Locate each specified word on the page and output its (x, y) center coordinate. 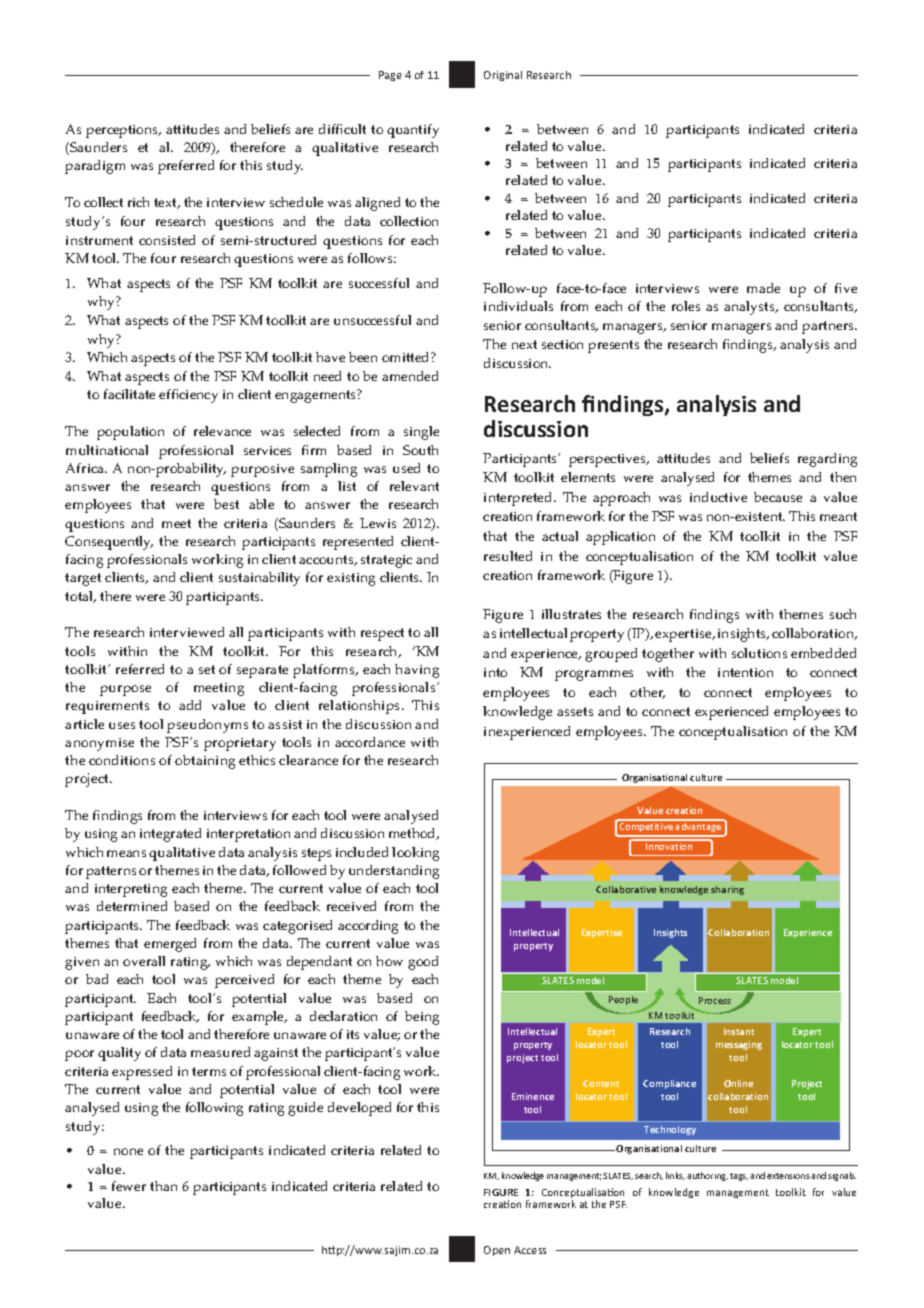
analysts (750, 308)
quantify (413, 131)
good (423, 963)
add (190, 705)
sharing (727, 890)
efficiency (188, 396)
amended (410, 376)
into (495, 672)
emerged (170, 945)
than (163, 1186)
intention (745, 672)
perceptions (123, 131)
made (763, 288)
